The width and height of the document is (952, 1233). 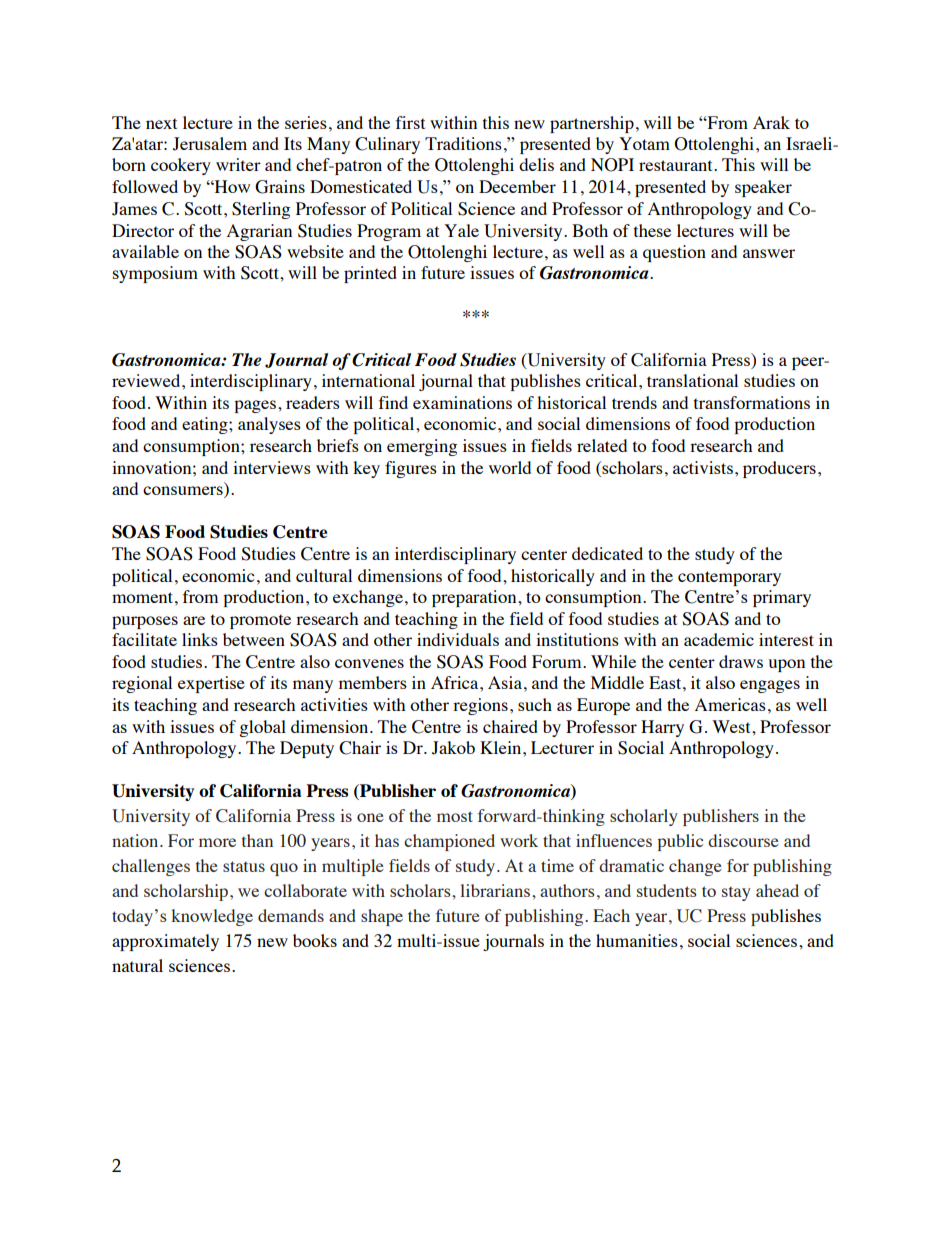 I want to click on knowledge, so click(x=212, y=917).
